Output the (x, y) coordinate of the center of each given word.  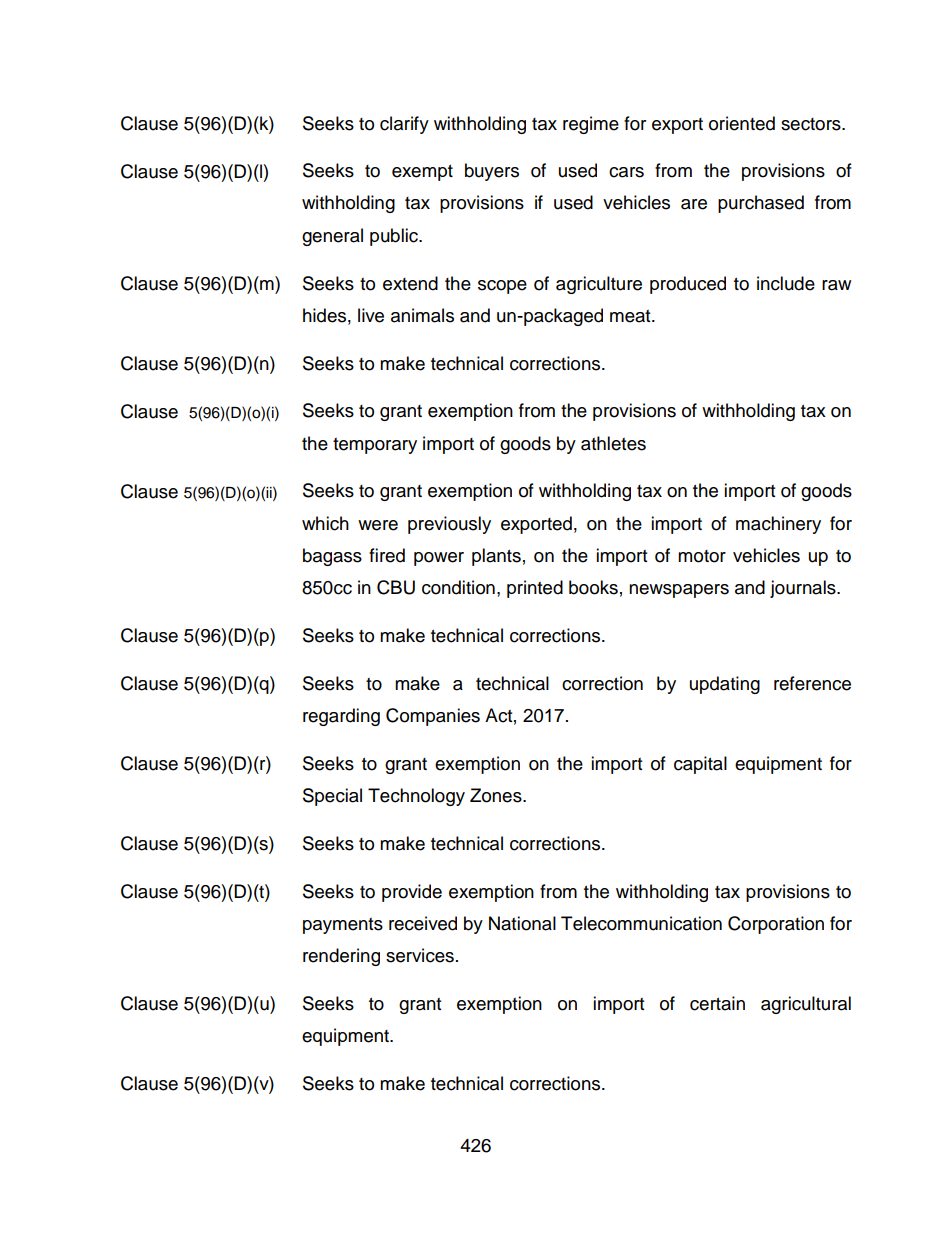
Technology (416, 797)
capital (700, 765)
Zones (497, 795)
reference (812, 683)
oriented (742, 123)
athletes (613, 443)
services (420, 955)
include (786, 283)
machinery (778, 525)
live (371, 315)
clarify (404, 125)
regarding (341, 717)
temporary (375, 446)
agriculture (599, 285)
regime (591, 125)
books (593, 587)
